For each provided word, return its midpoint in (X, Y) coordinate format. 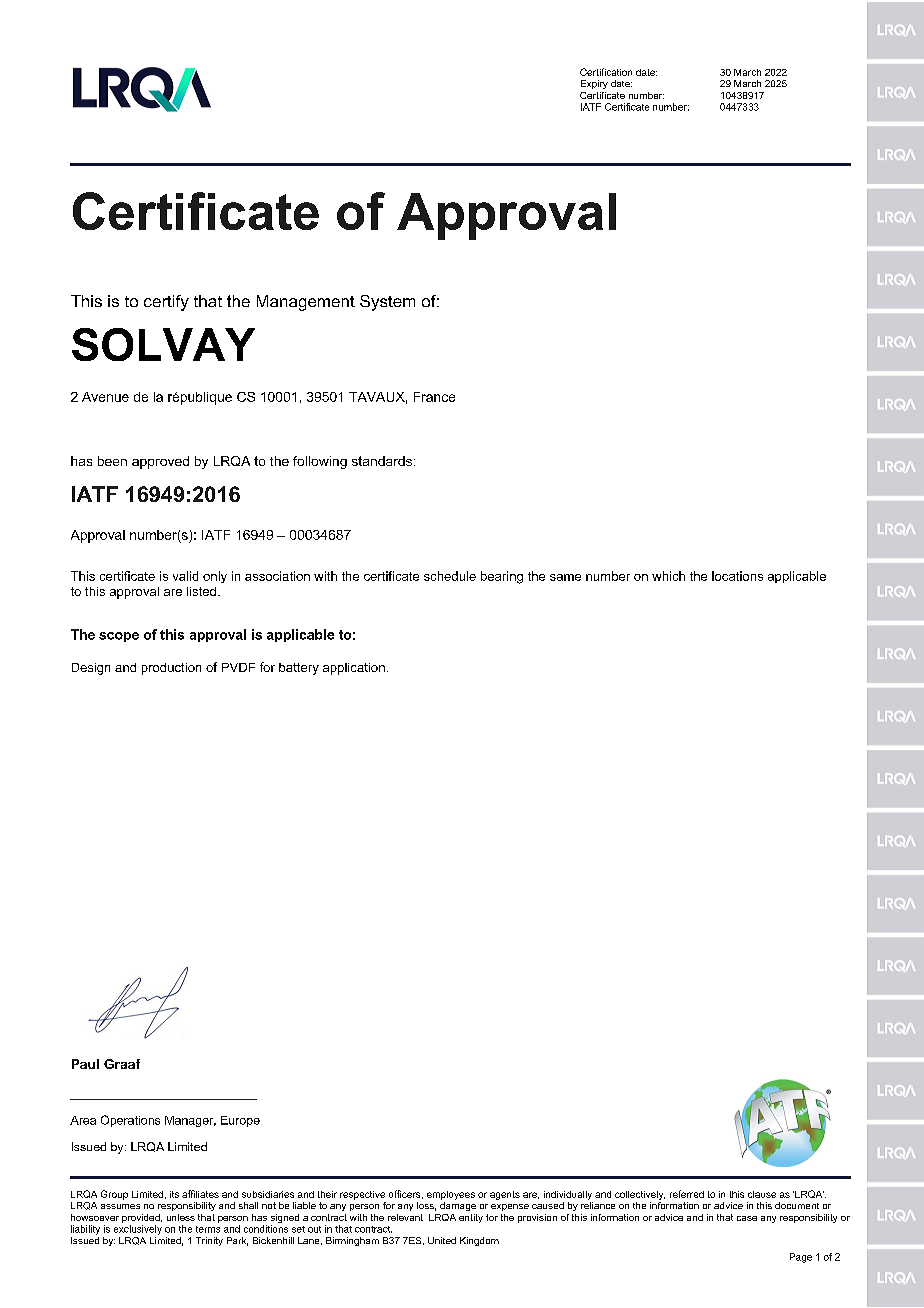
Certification (606, 72)
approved (160, 462)
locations (737, 576)
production (171, 669)
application (354, 669)
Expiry (594, 84)
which (668, 576)
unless (181, 1217)
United (442, 1240)
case (747, 1218)
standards (383, 461)
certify (166, 303)
